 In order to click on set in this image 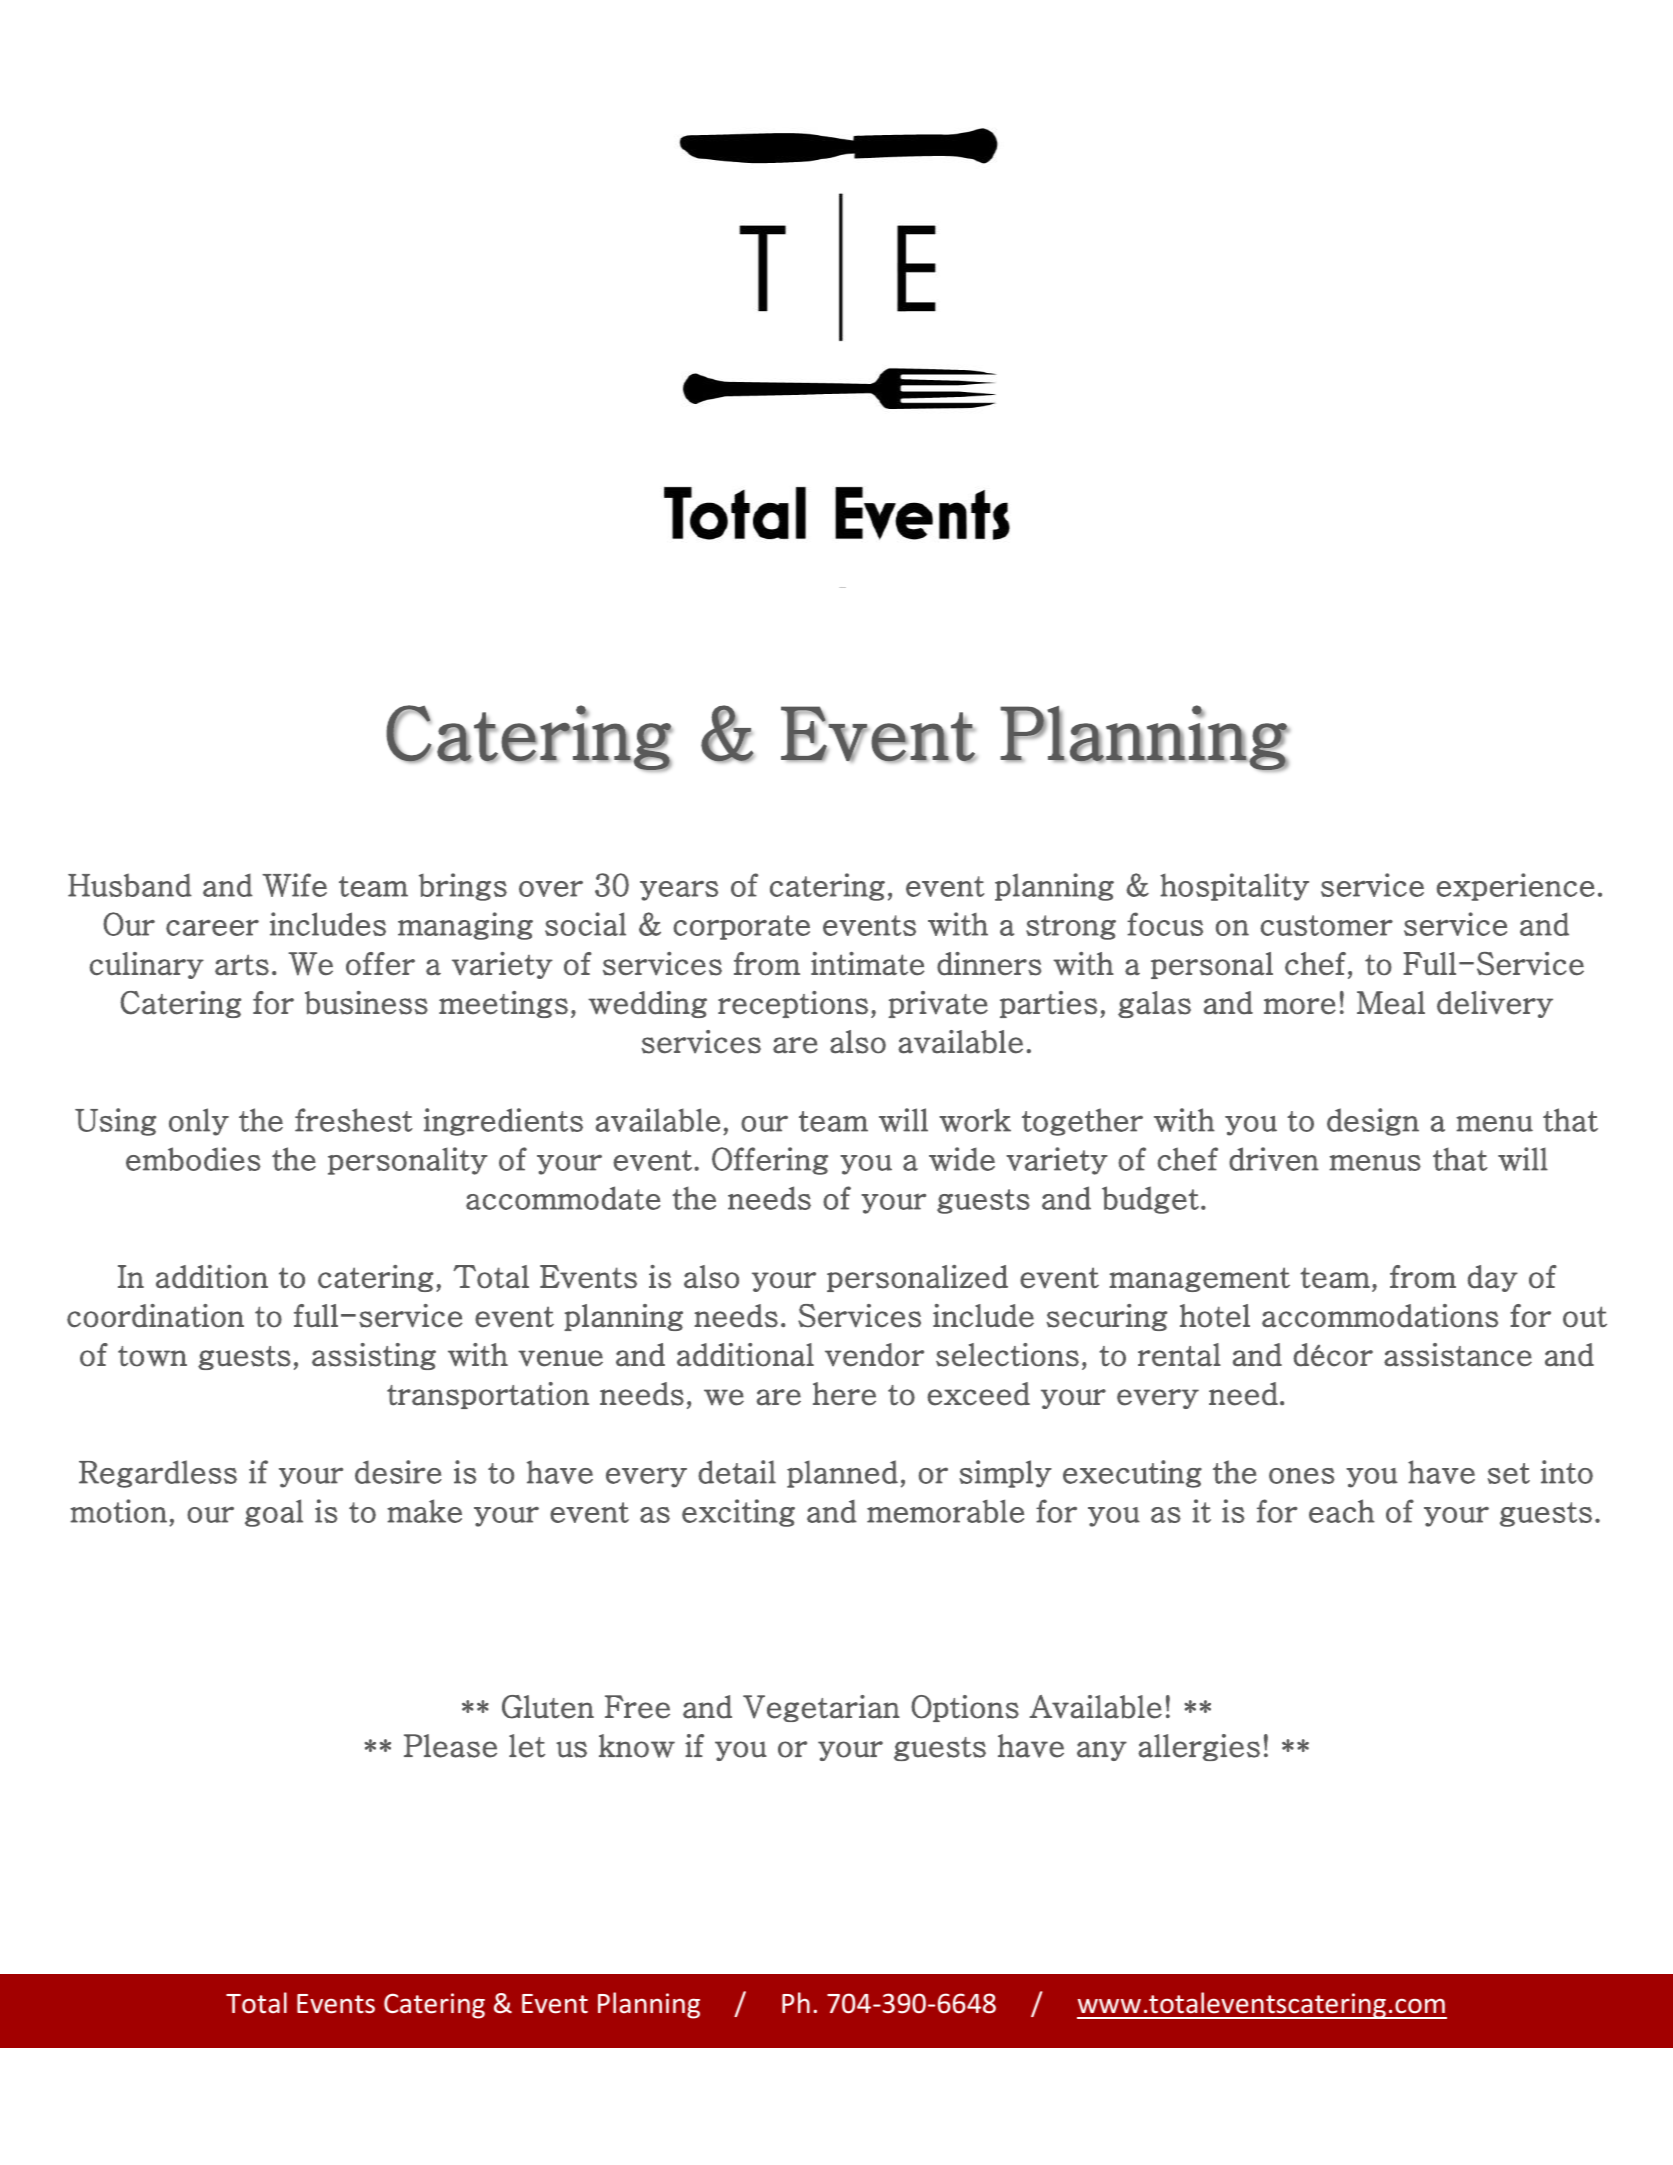, I will do `click(1509, 1473)`.
